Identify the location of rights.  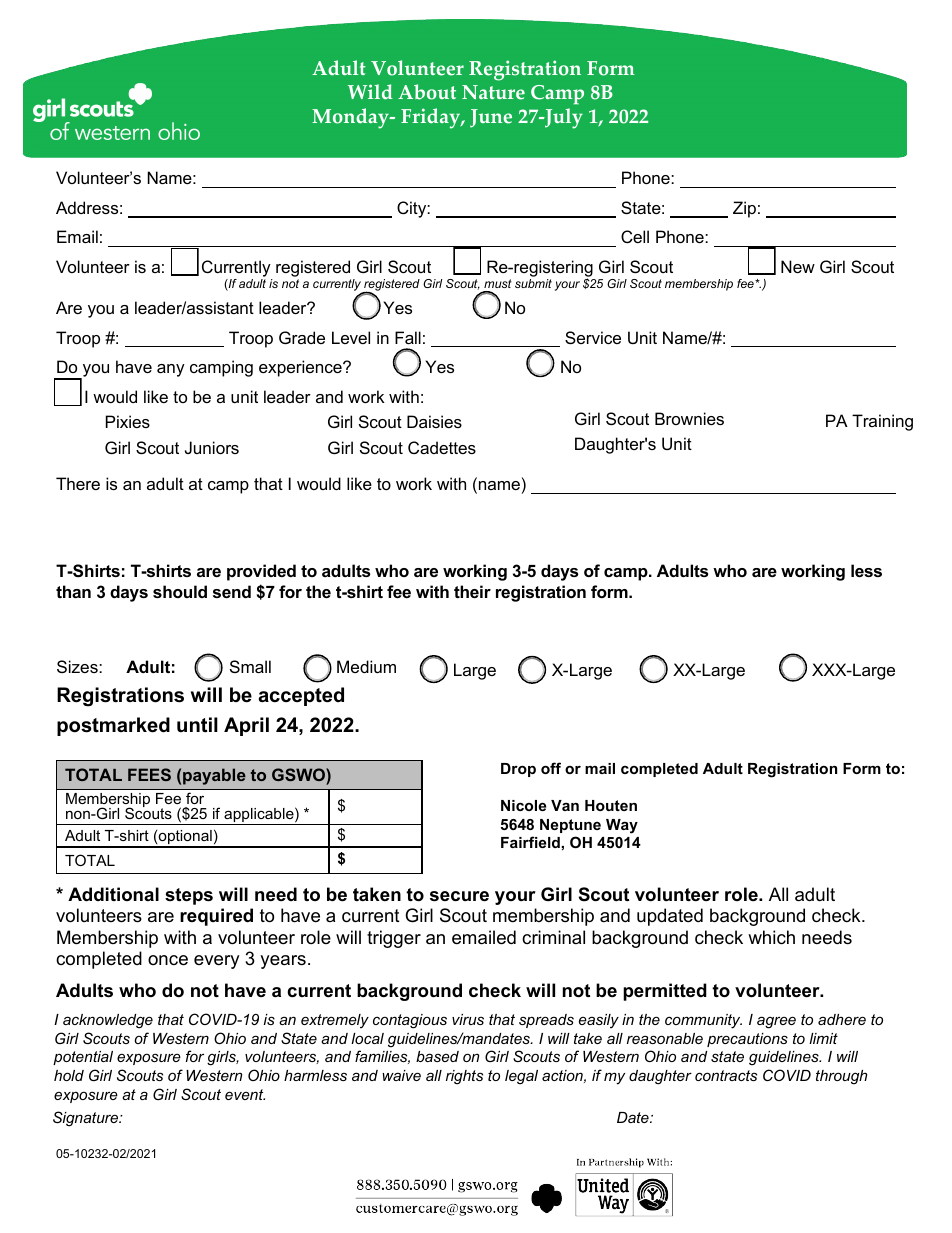
(464, 1077).
